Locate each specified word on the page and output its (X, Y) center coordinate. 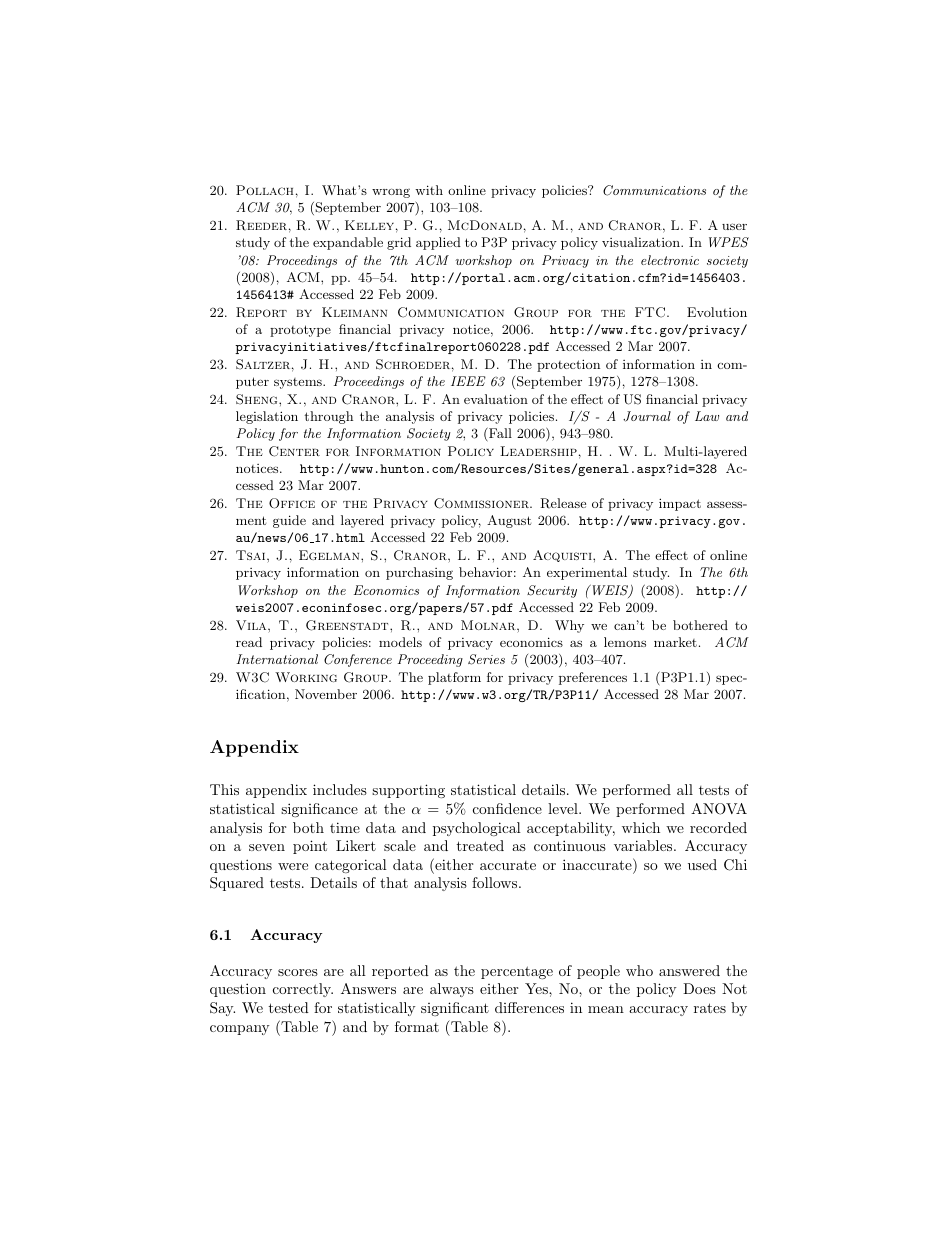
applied (438, 243)
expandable (348, 243)
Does (699, 988)
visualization (642, 242)
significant (455, 1009)
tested (288, 1007)
